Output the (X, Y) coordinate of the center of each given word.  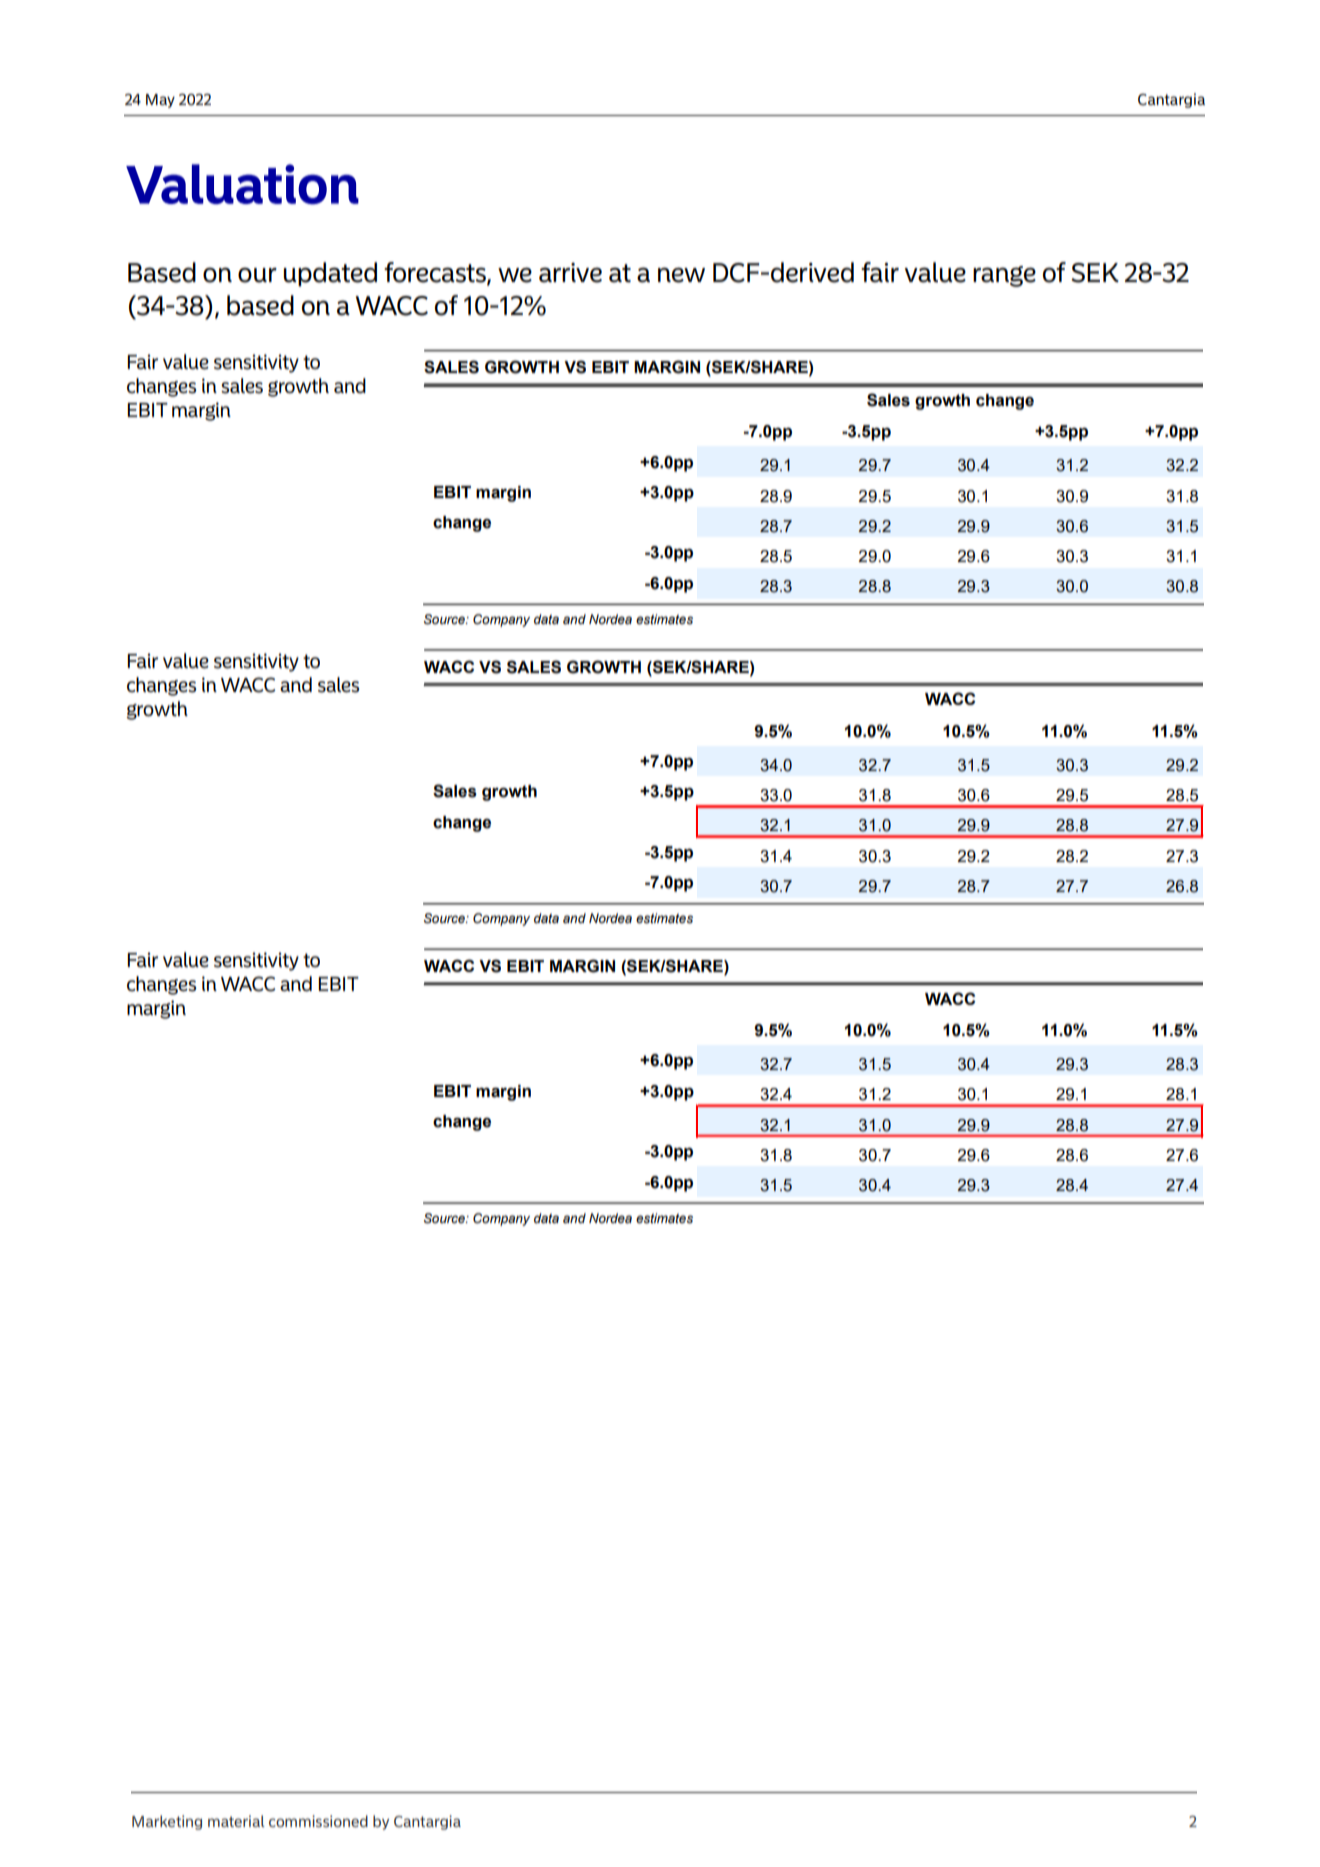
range (1004, 276)
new (681, 275)
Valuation (242, 184)
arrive (570, 273)
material (236, 1821)
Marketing (167, 1822)
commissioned (318, 1821)
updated (330, 274)
